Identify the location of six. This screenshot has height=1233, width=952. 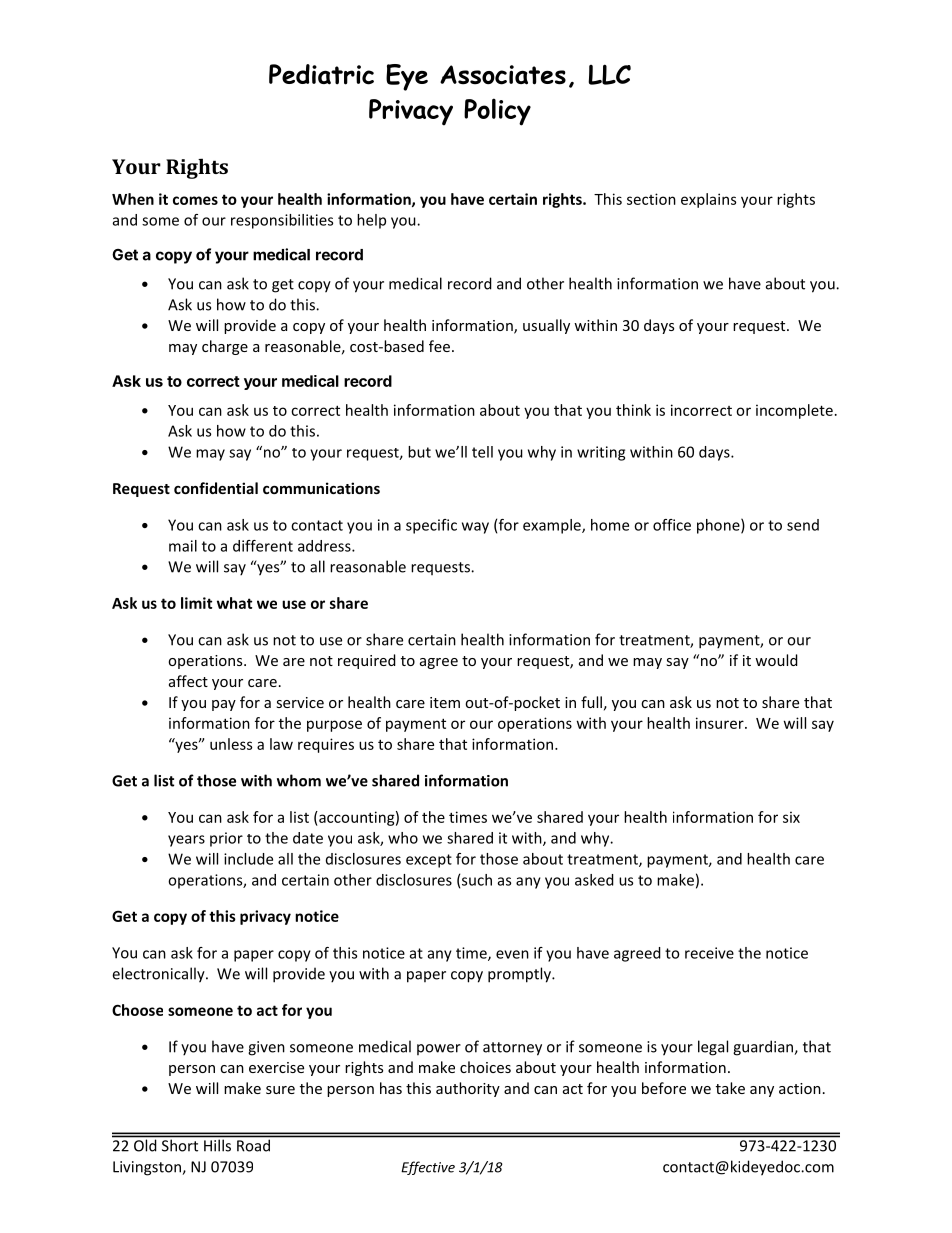
(791, 817).
